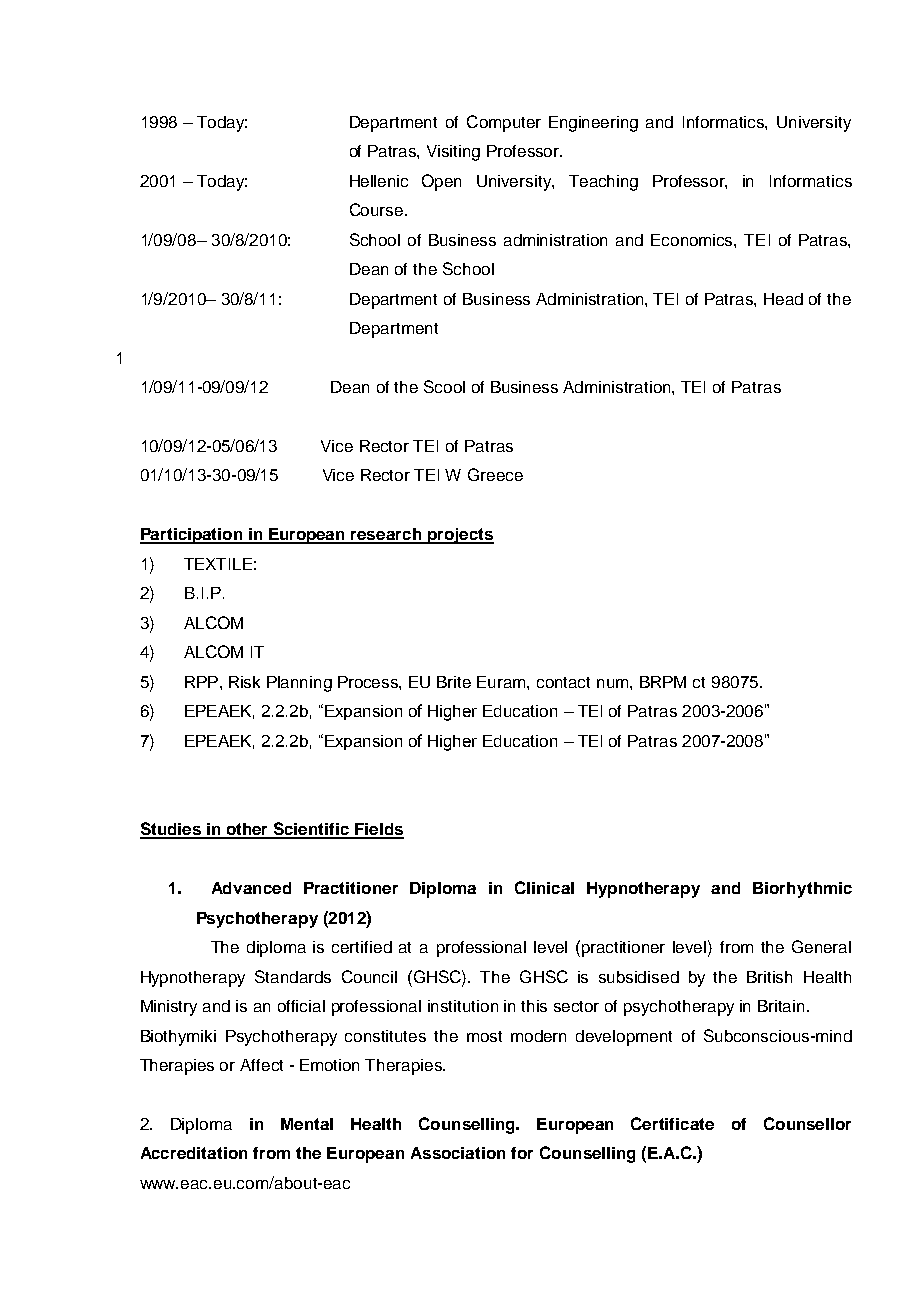 Image resolution: width=924 pixels, height=1308 pixels. I want to click on projects, so click(460, 536).
